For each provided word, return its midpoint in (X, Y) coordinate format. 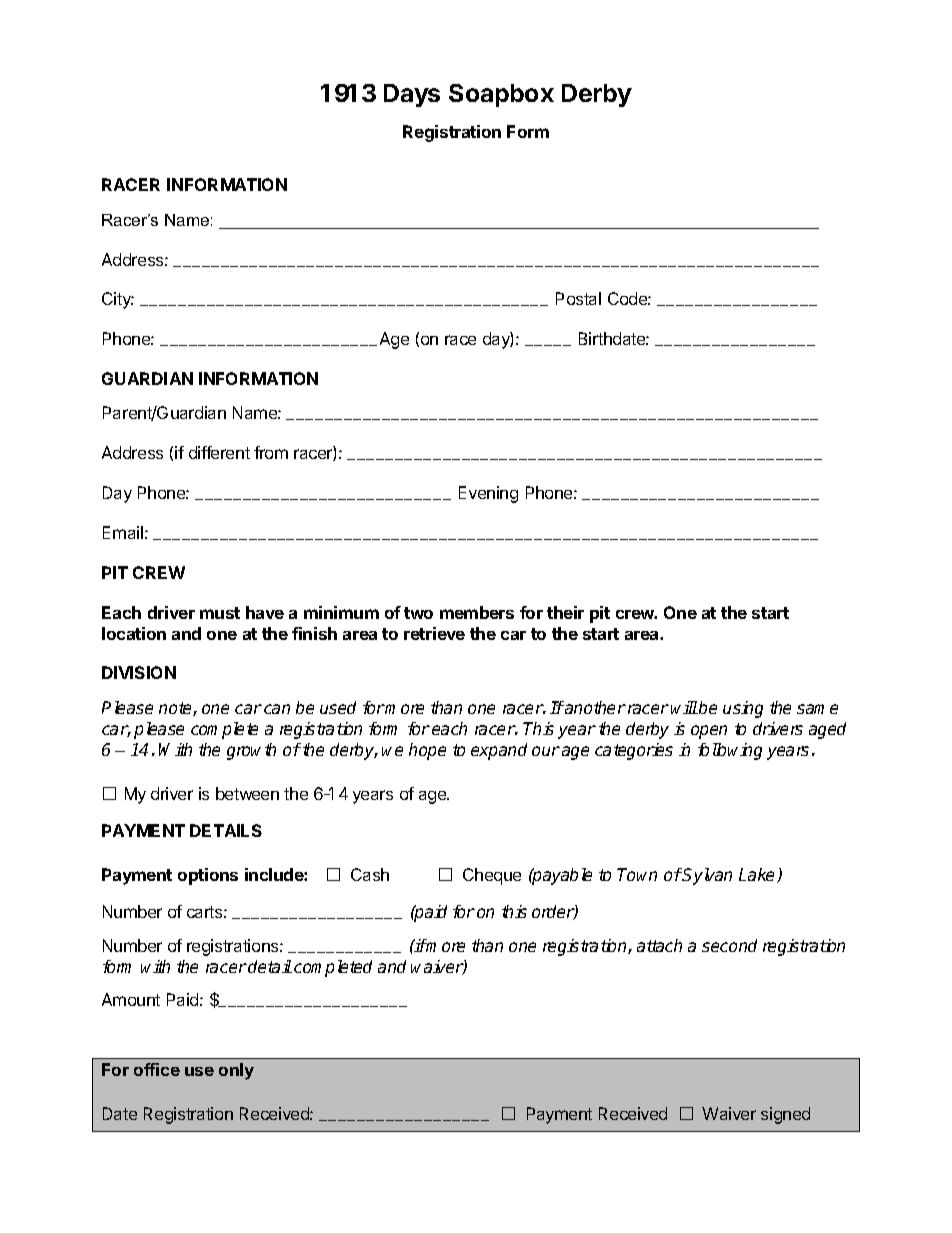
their (565, 612)
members (477, 612)
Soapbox (501, 95)
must (220, 613)
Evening (488, 494)
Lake (758, 875)
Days (412, 95)
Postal (578, 298)
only (236, 1071)
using (743, 709)
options (208, 876)
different (219, 452)
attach (659, 945)
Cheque (492, 876)
